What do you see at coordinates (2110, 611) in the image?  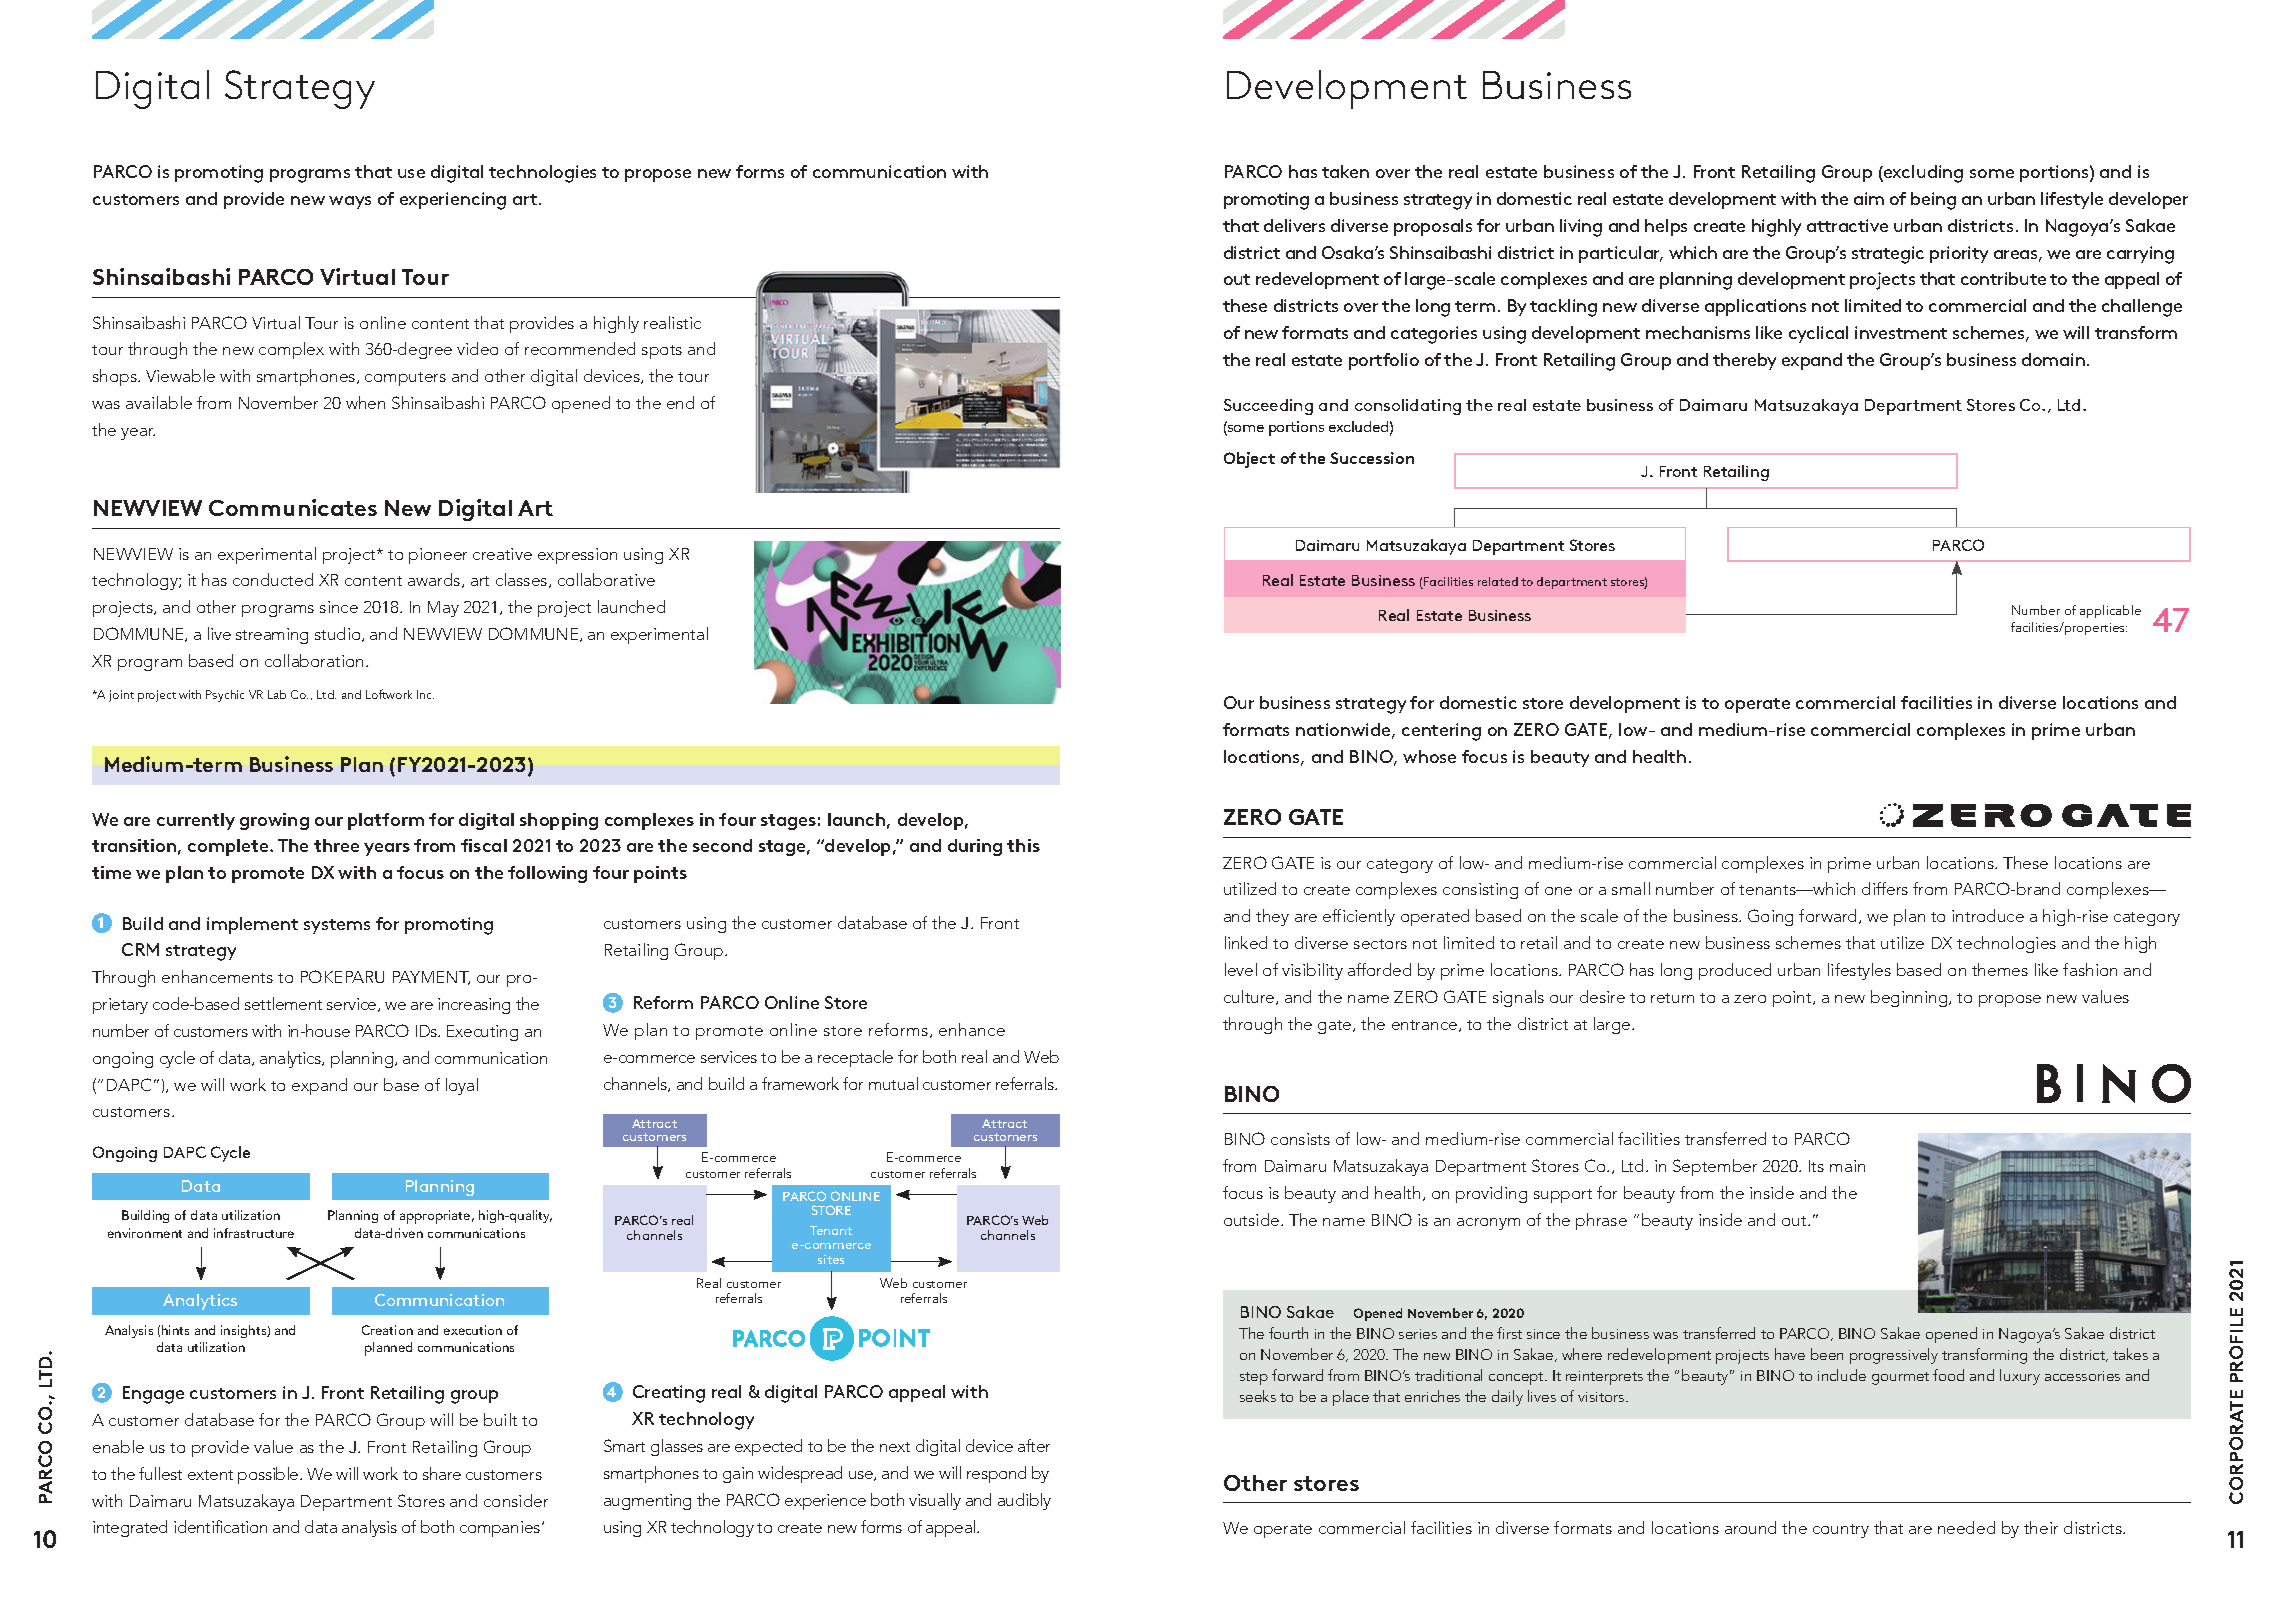 I see `applicable` at bounding box center [2110, 611].
